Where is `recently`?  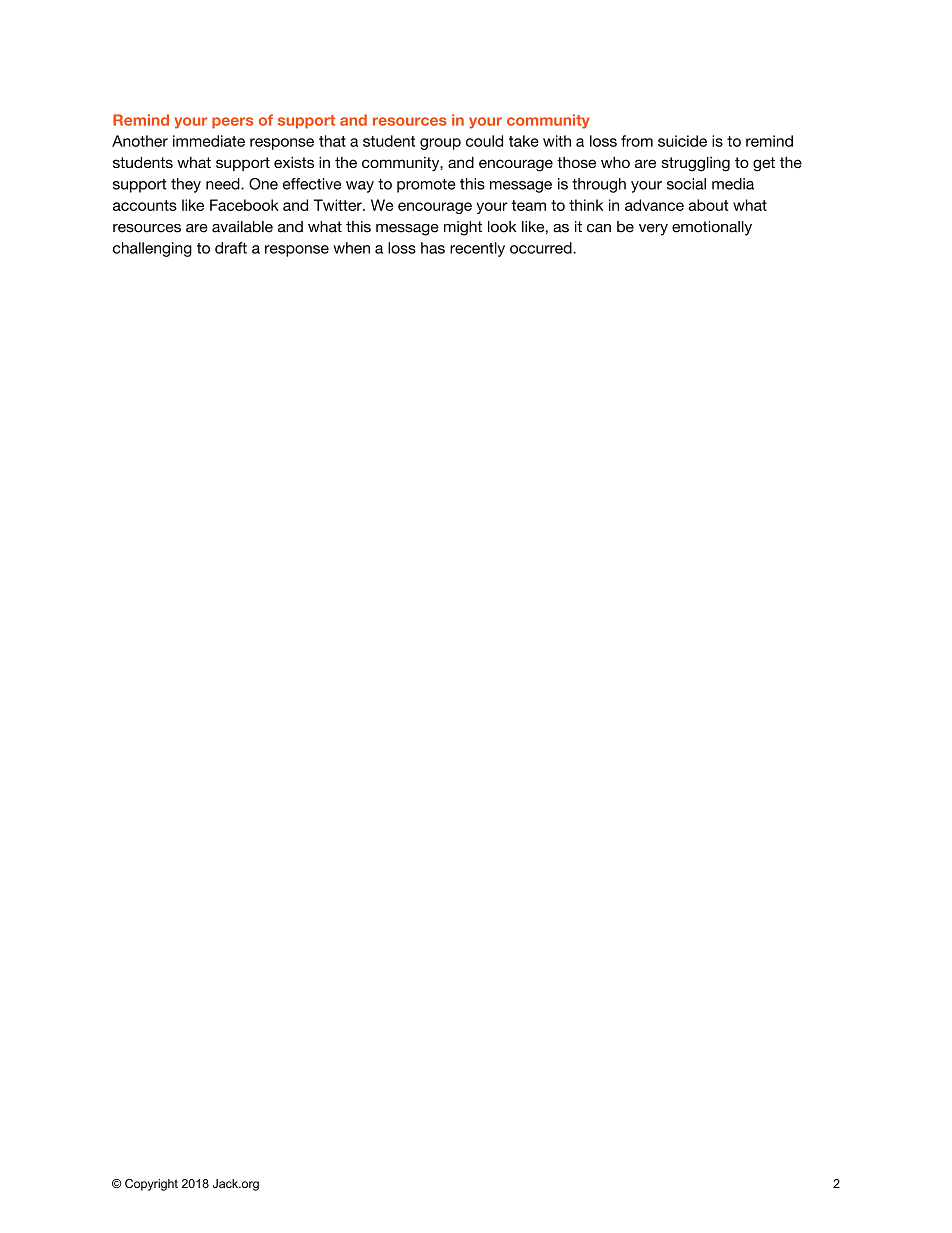
recently is located at coordinates (477, 249).
